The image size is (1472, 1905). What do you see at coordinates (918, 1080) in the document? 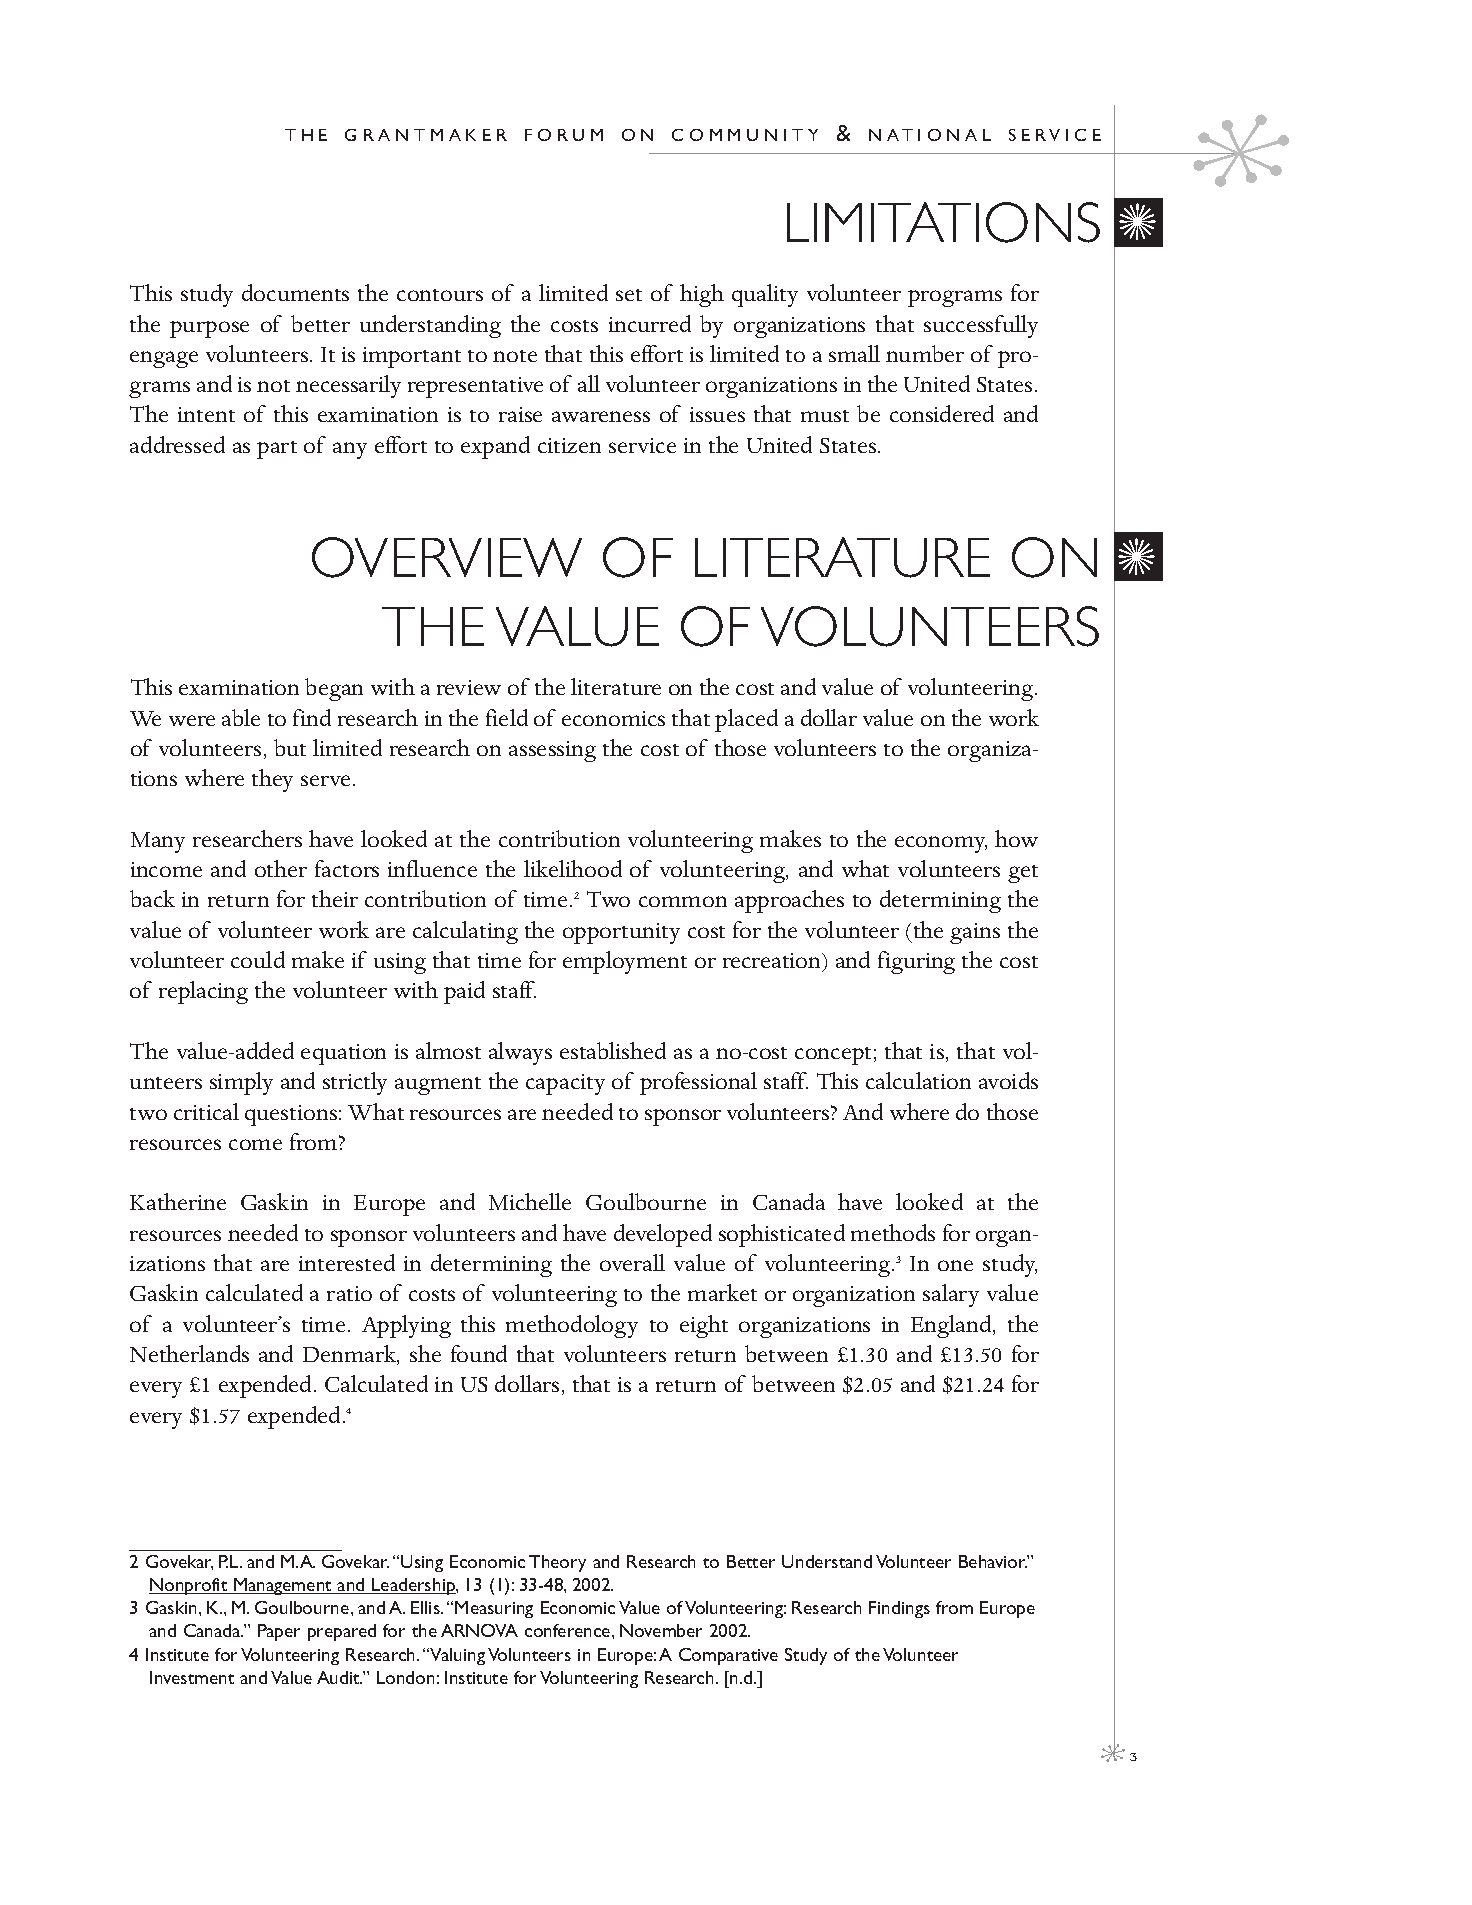
I see `calculation` at bounding box center [918, 1080].
